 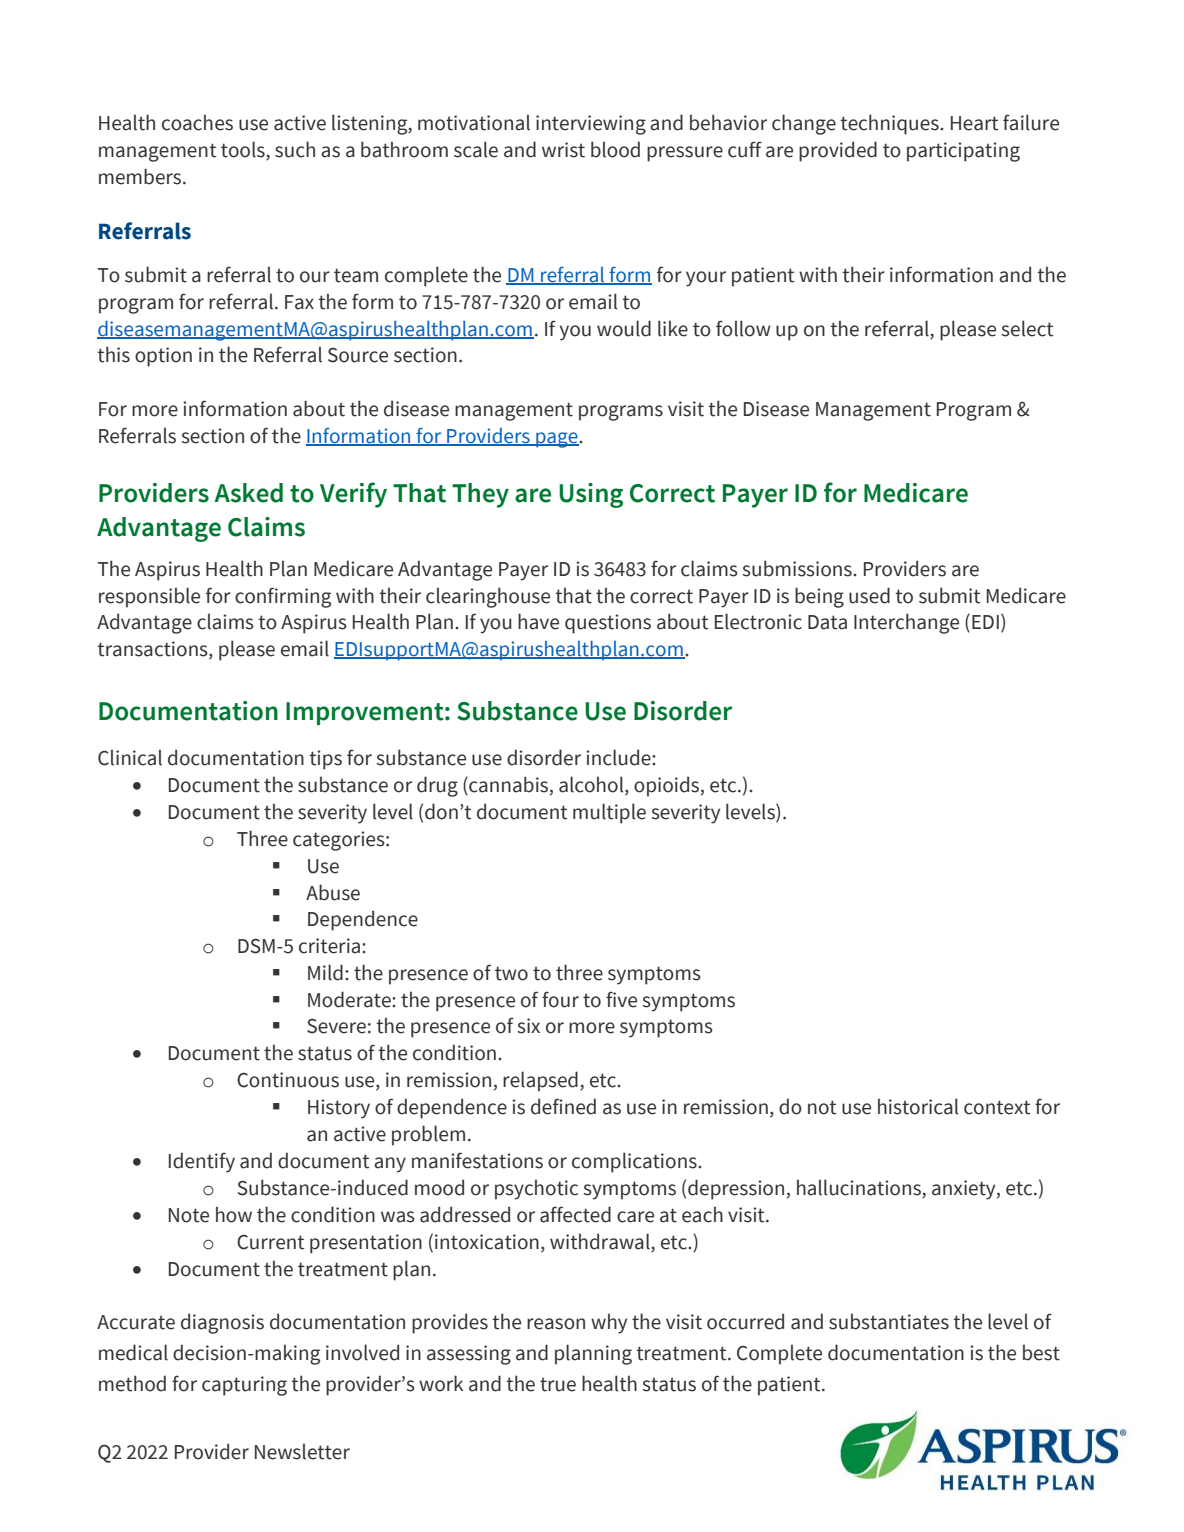 What do you see at coordinates (244, 1386) in the page?
I see `capturing` at bounding box center [244, 1386].
